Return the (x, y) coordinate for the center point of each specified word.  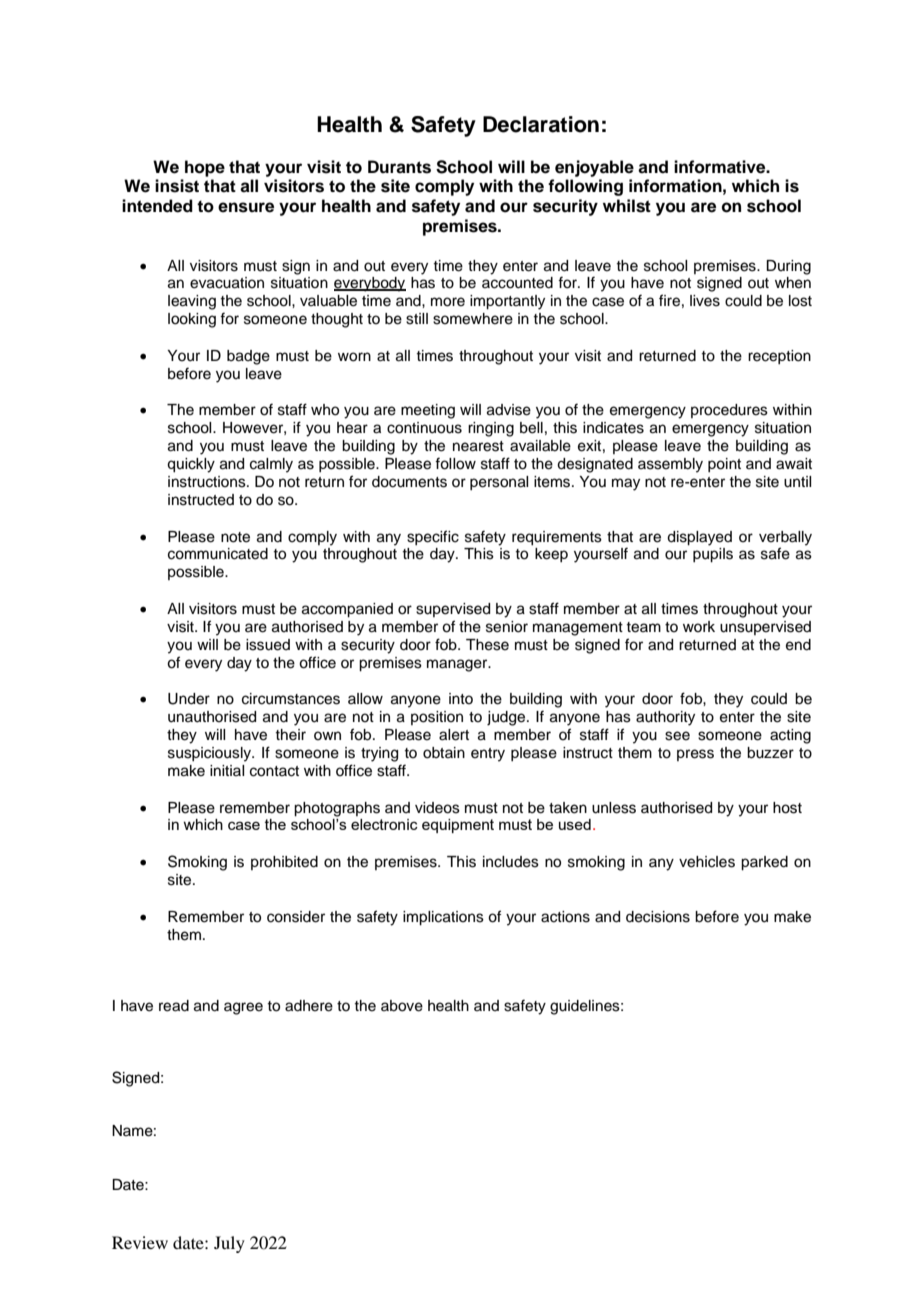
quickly (191, 465)
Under (189, 699)
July (229, 1244)
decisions (658, 917)
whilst (627, 206)
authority (665, 718)
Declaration (541, 124)
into (461, 698)
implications (443, 918)
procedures (729, 411)
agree (243, 1008)
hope (205, 168)
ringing (491, 429)
